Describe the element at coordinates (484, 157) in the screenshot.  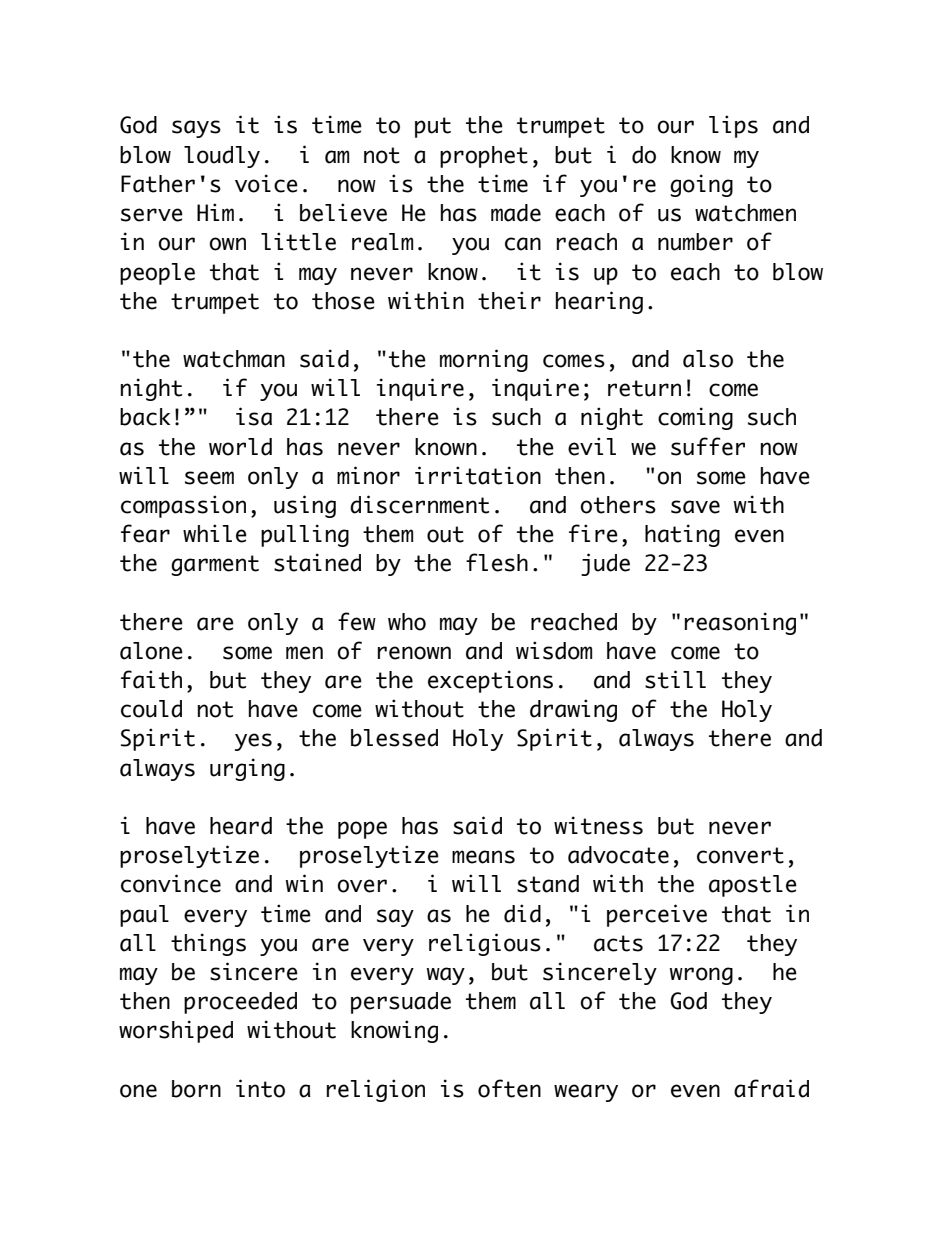
I see `prophet` at that location.
